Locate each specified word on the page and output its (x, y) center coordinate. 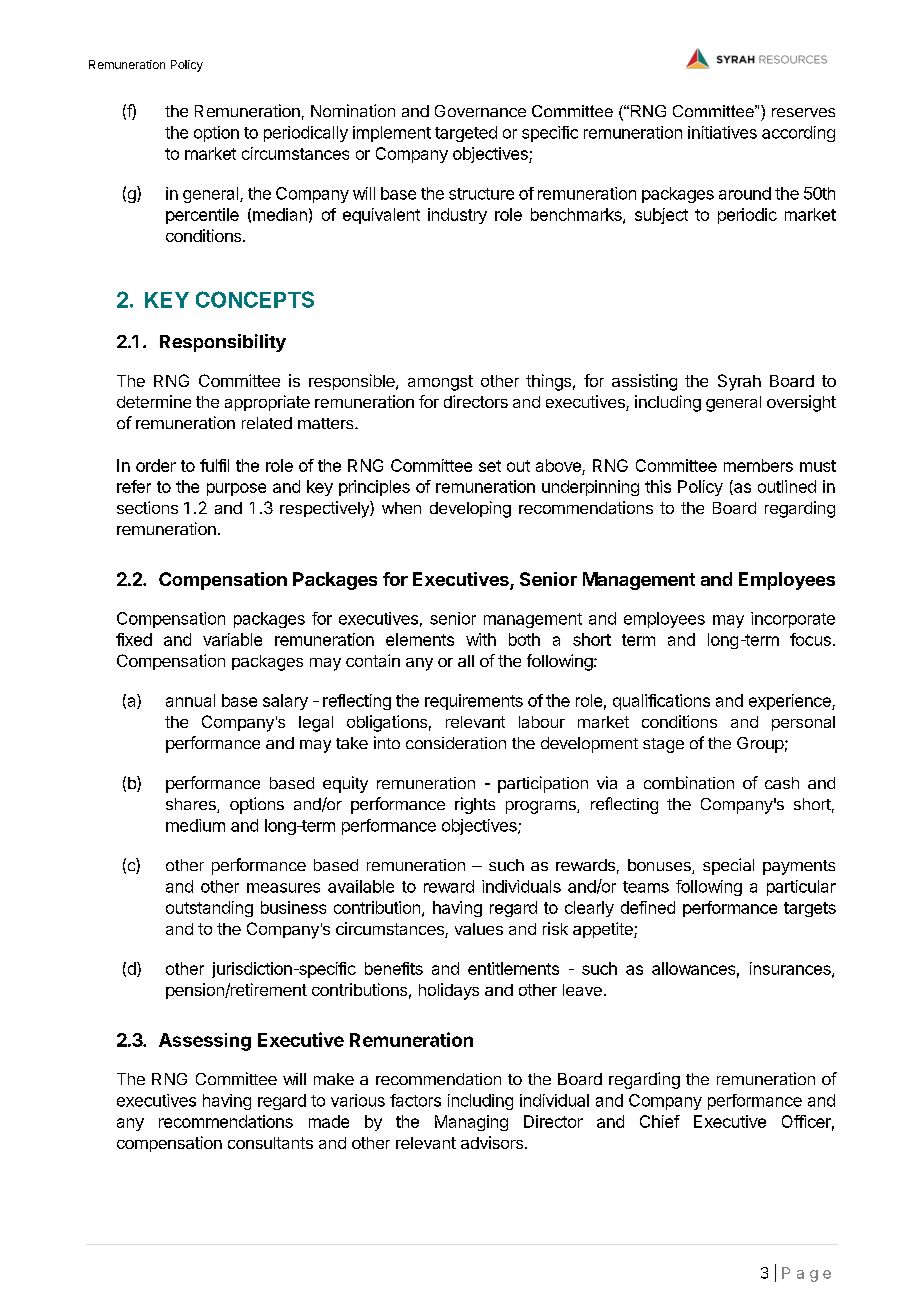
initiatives (722, 132)
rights (475, 805)
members (758, 465)
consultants (270, 1143)
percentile (202, 216)
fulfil (214, 465)
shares (192, 805)
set (490, 466)
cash (782, 783)
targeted (466, 134)
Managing (471, 1123)
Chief (660, 1121)
